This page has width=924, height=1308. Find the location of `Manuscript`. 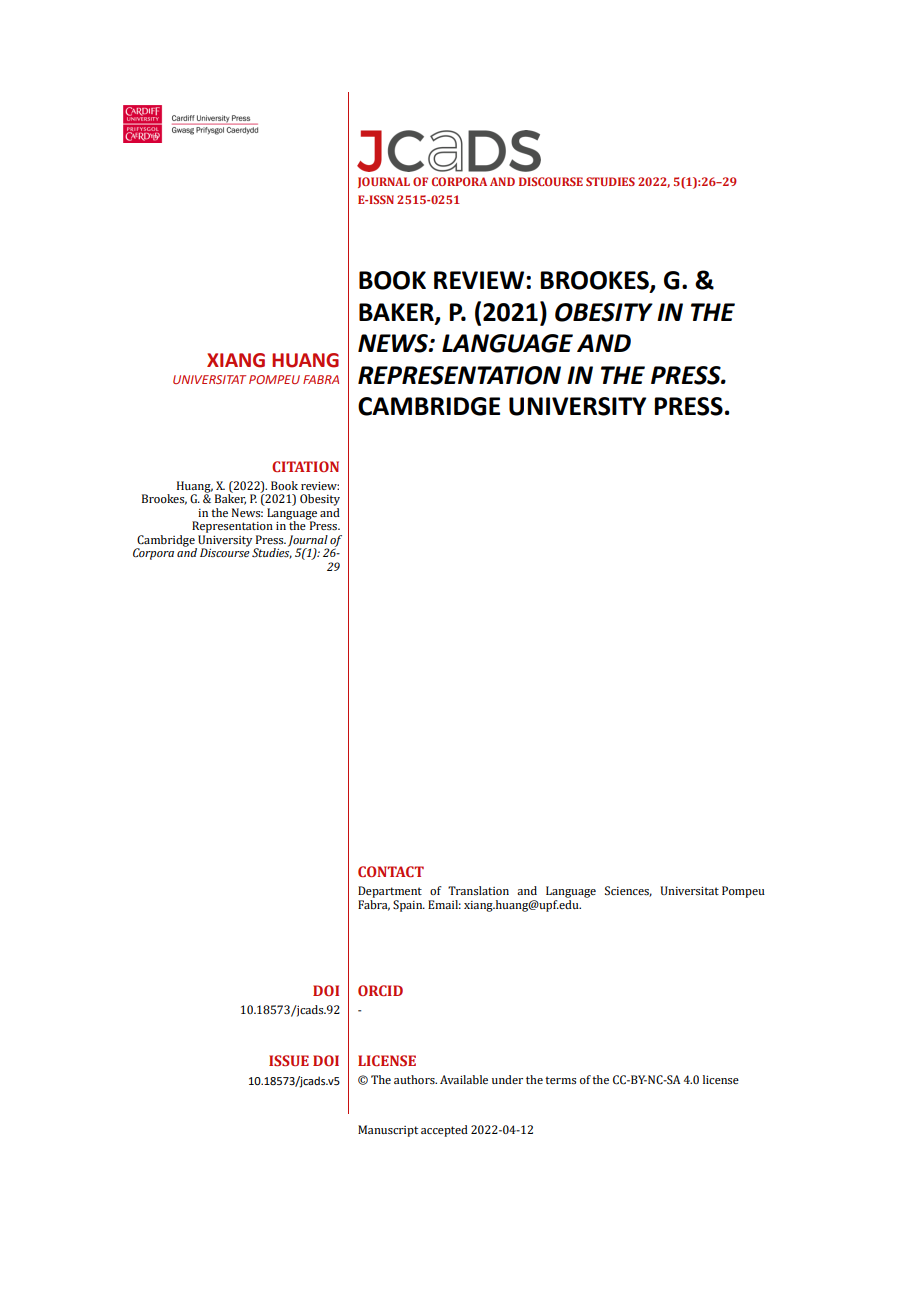

Manuscript is located at coordinates (388, 1131).
